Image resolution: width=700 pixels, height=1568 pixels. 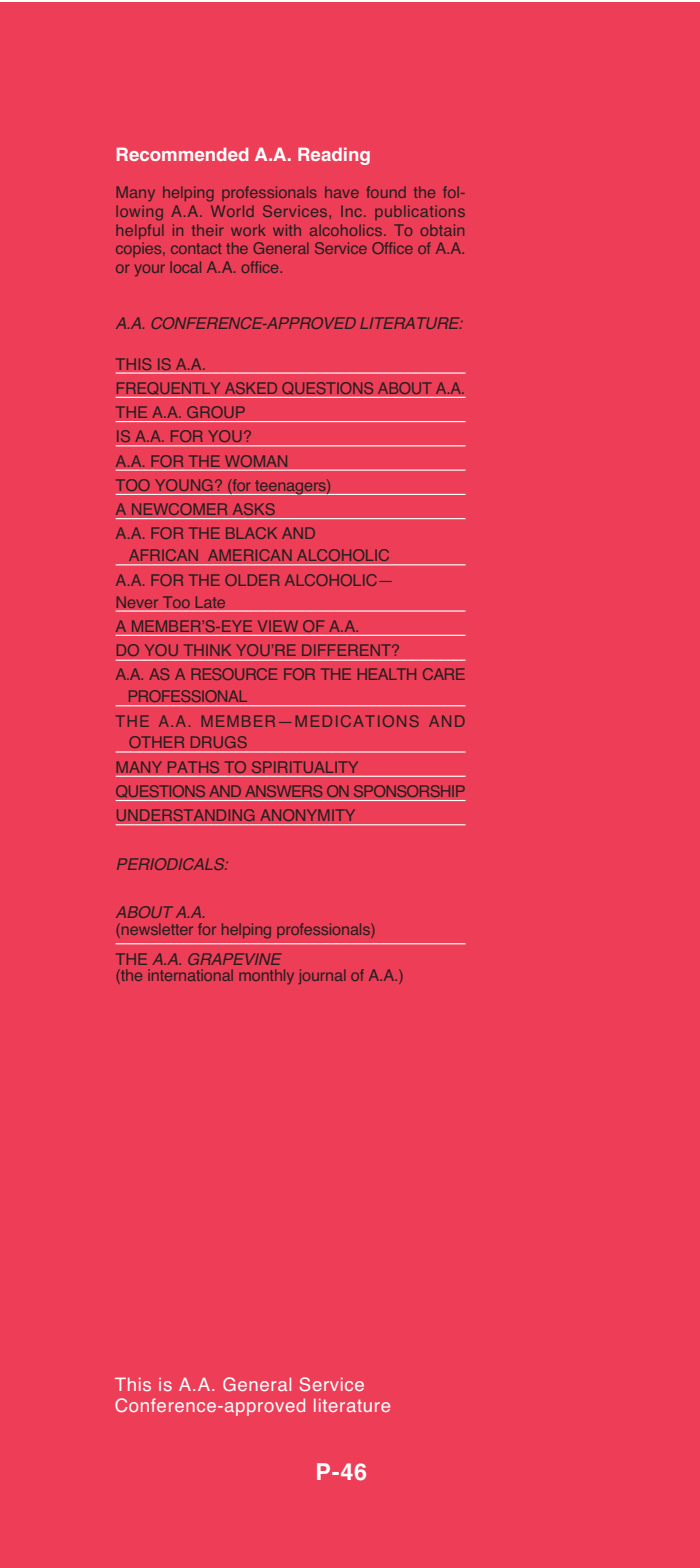 I want to click on OLDER, so click(x=252, y=580).
